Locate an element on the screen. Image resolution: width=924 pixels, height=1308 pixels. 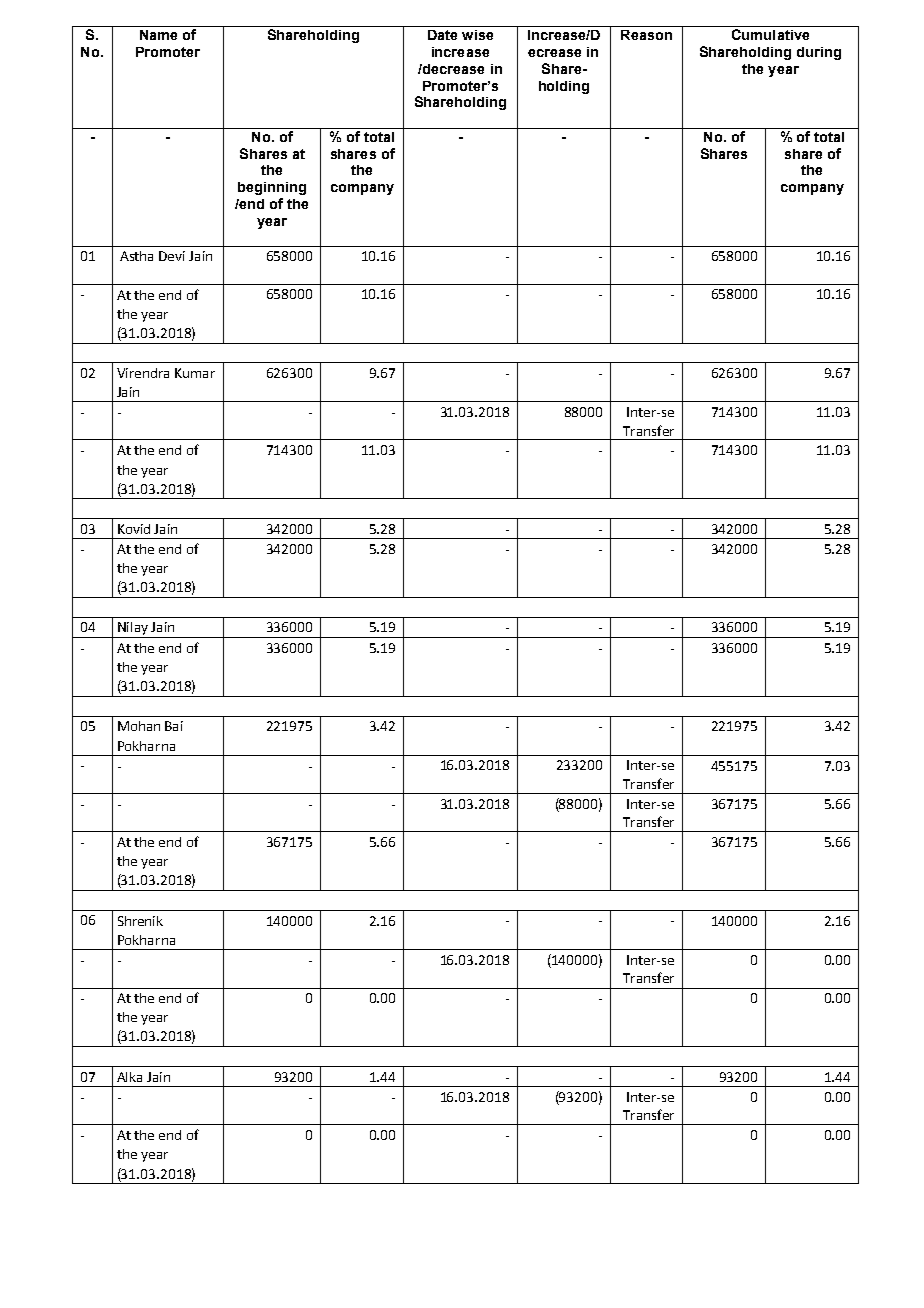
Mohan is located at coordinates (139, 726).
